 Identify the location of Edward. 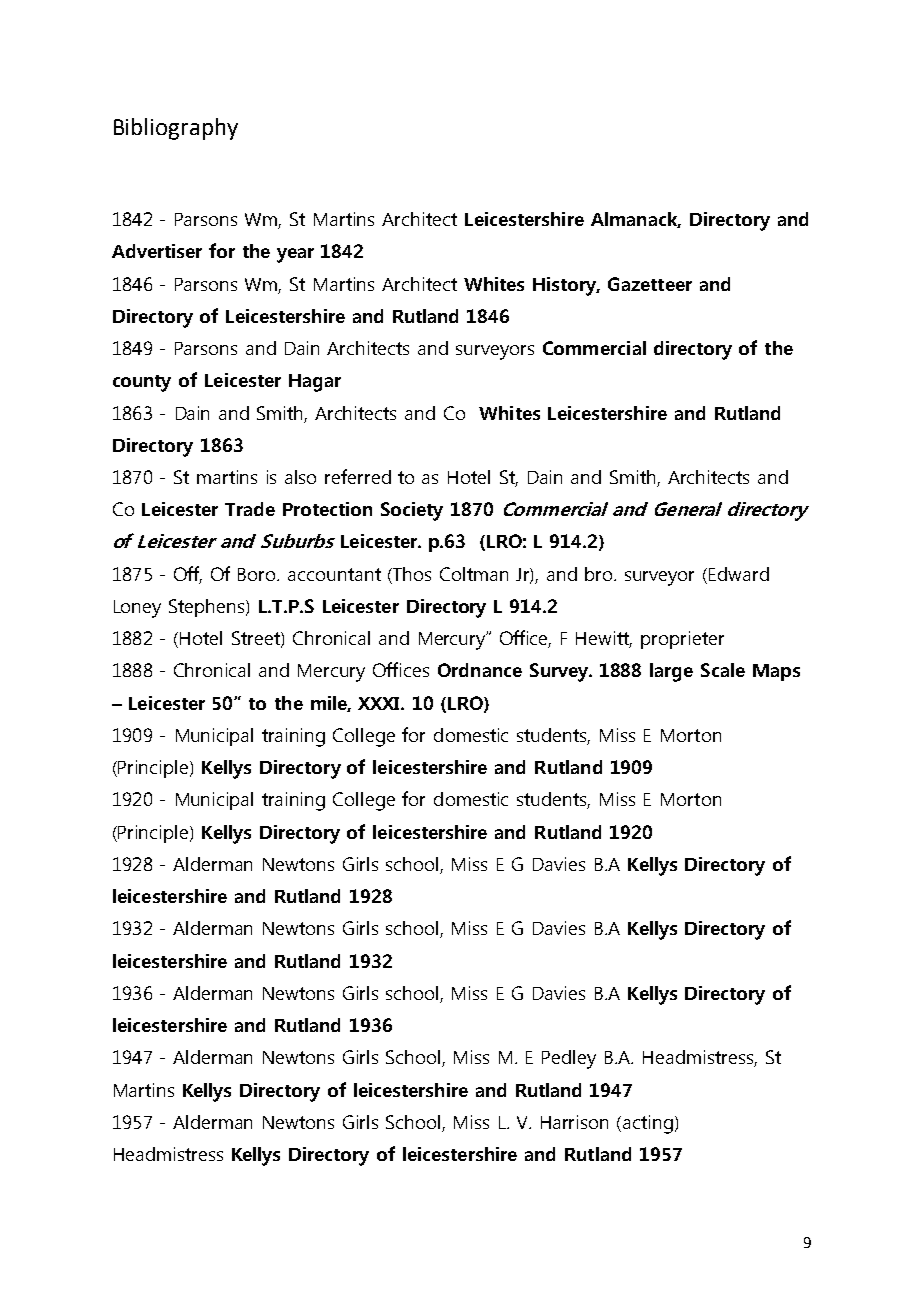
(739, 574).
